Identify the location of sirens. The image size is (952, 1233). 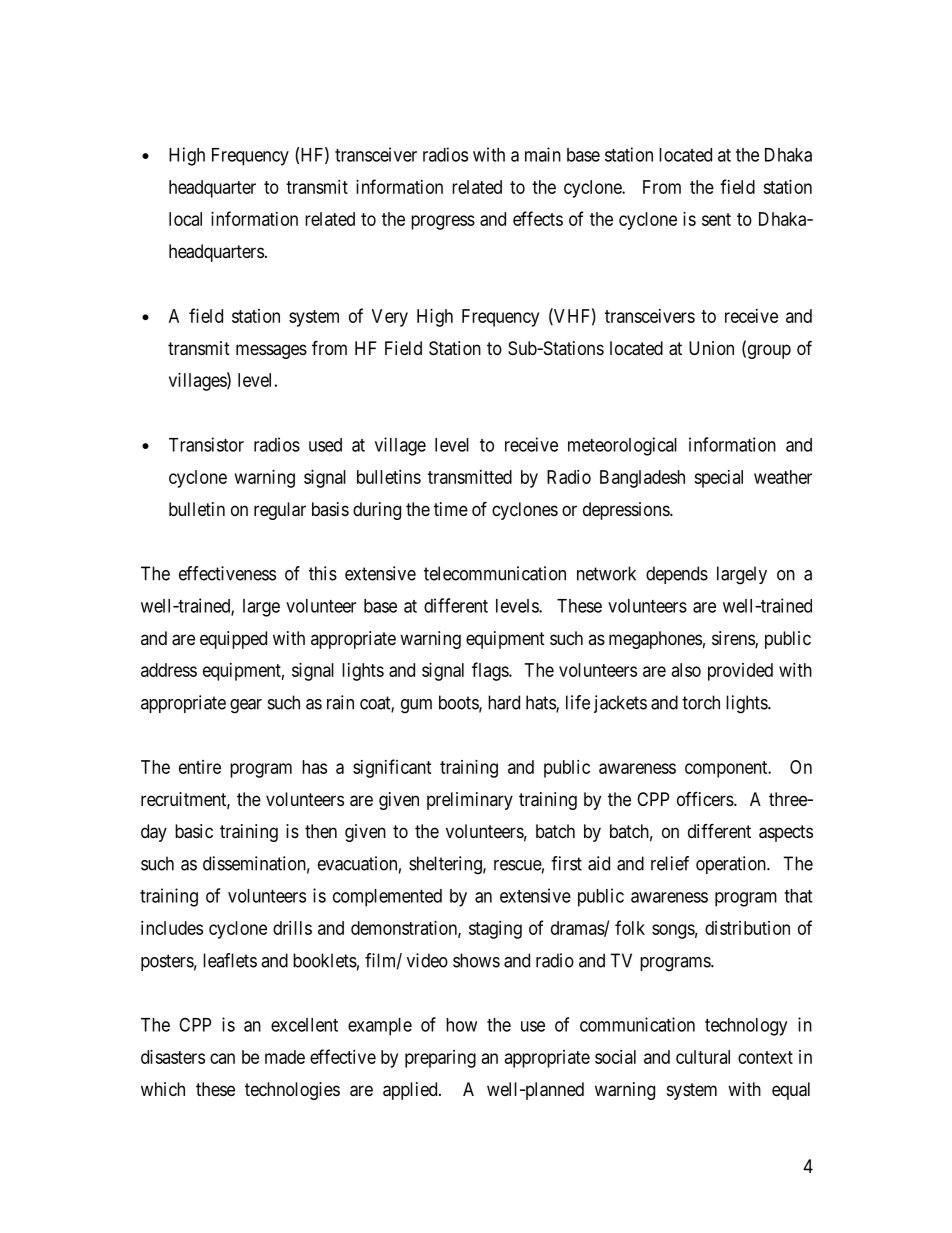
(734, 639).
